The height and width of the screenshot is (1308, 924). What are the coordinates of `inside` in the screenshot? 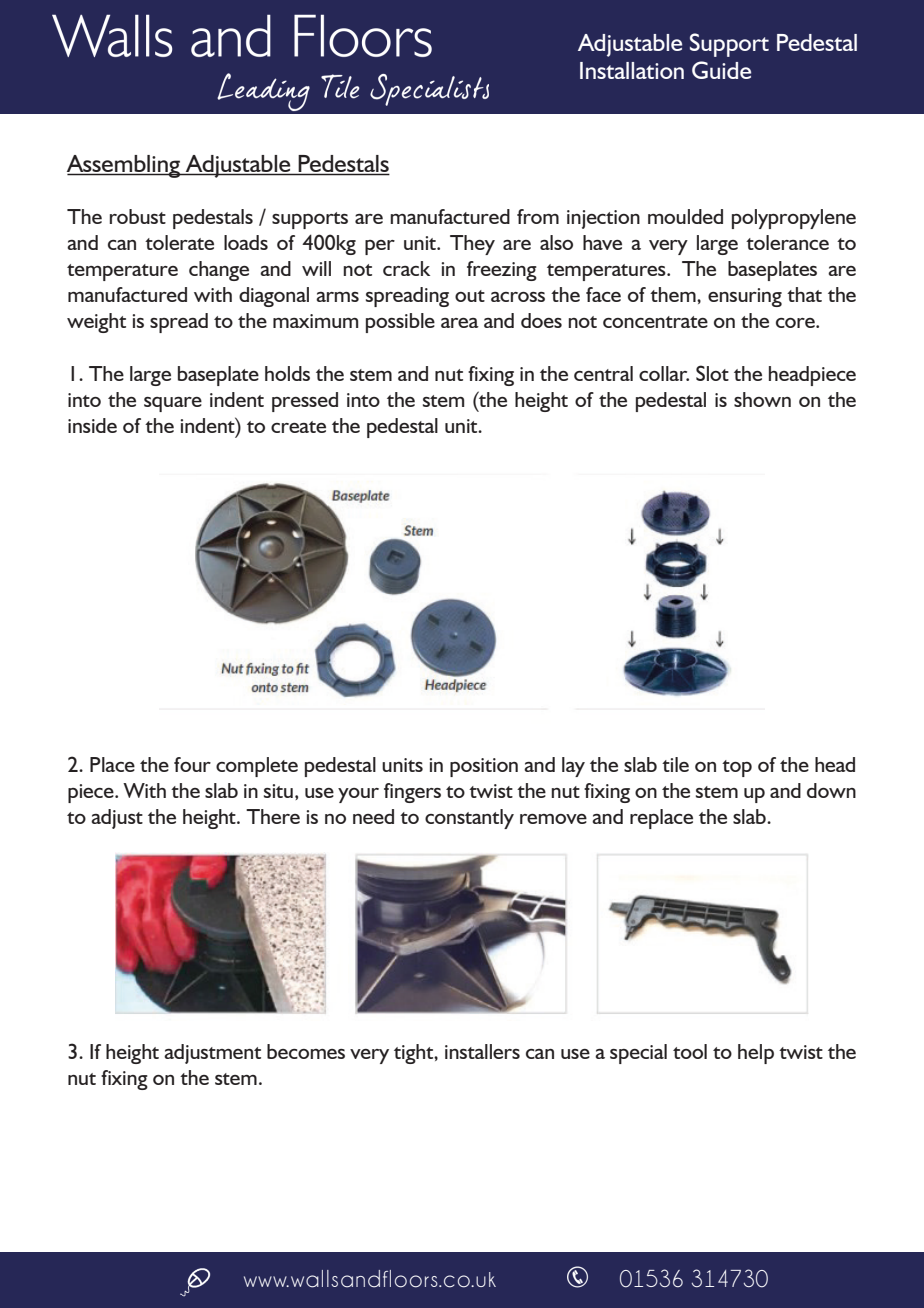 It's located at (92, 425).
